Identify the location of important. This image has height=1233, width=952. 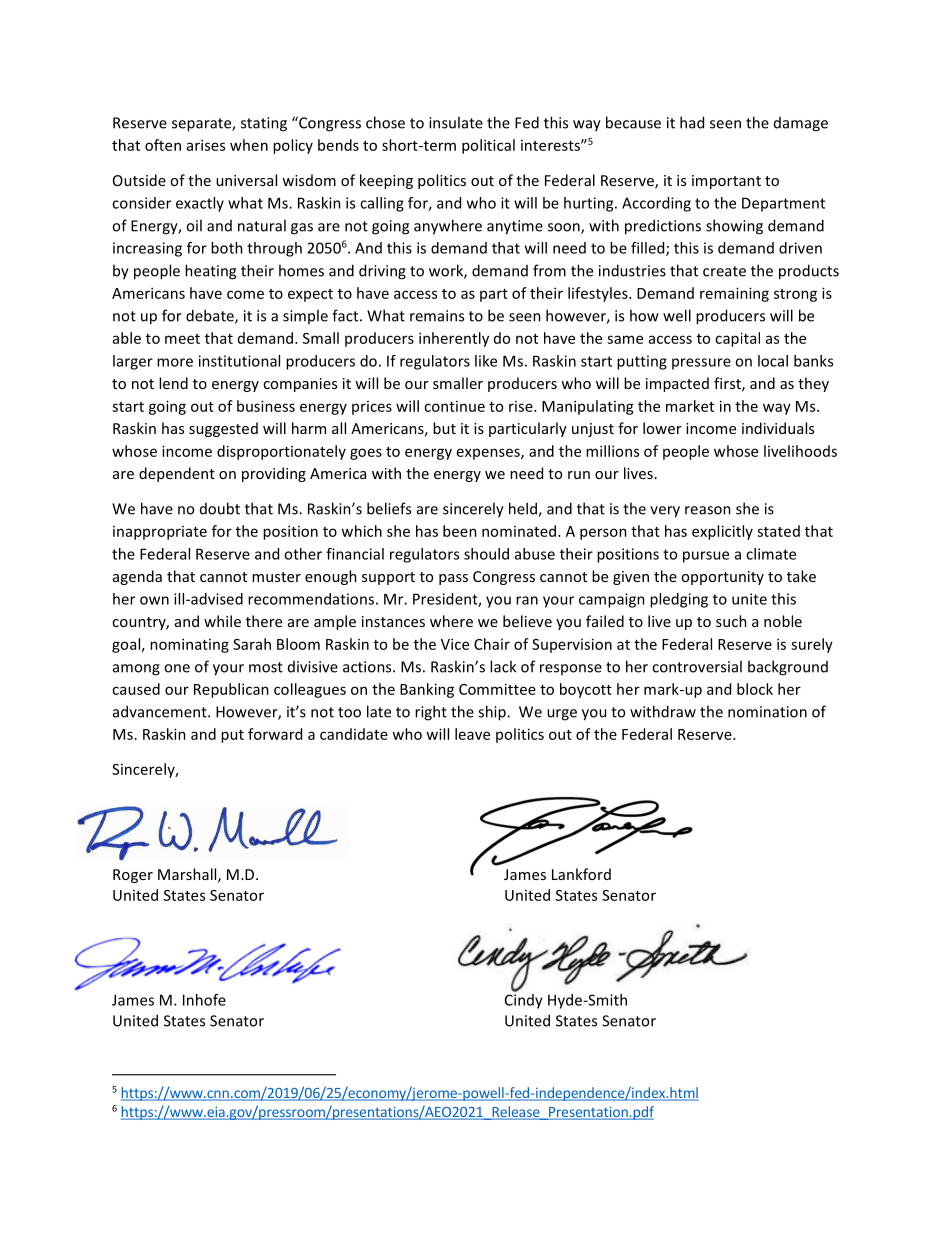
(726, 182).
